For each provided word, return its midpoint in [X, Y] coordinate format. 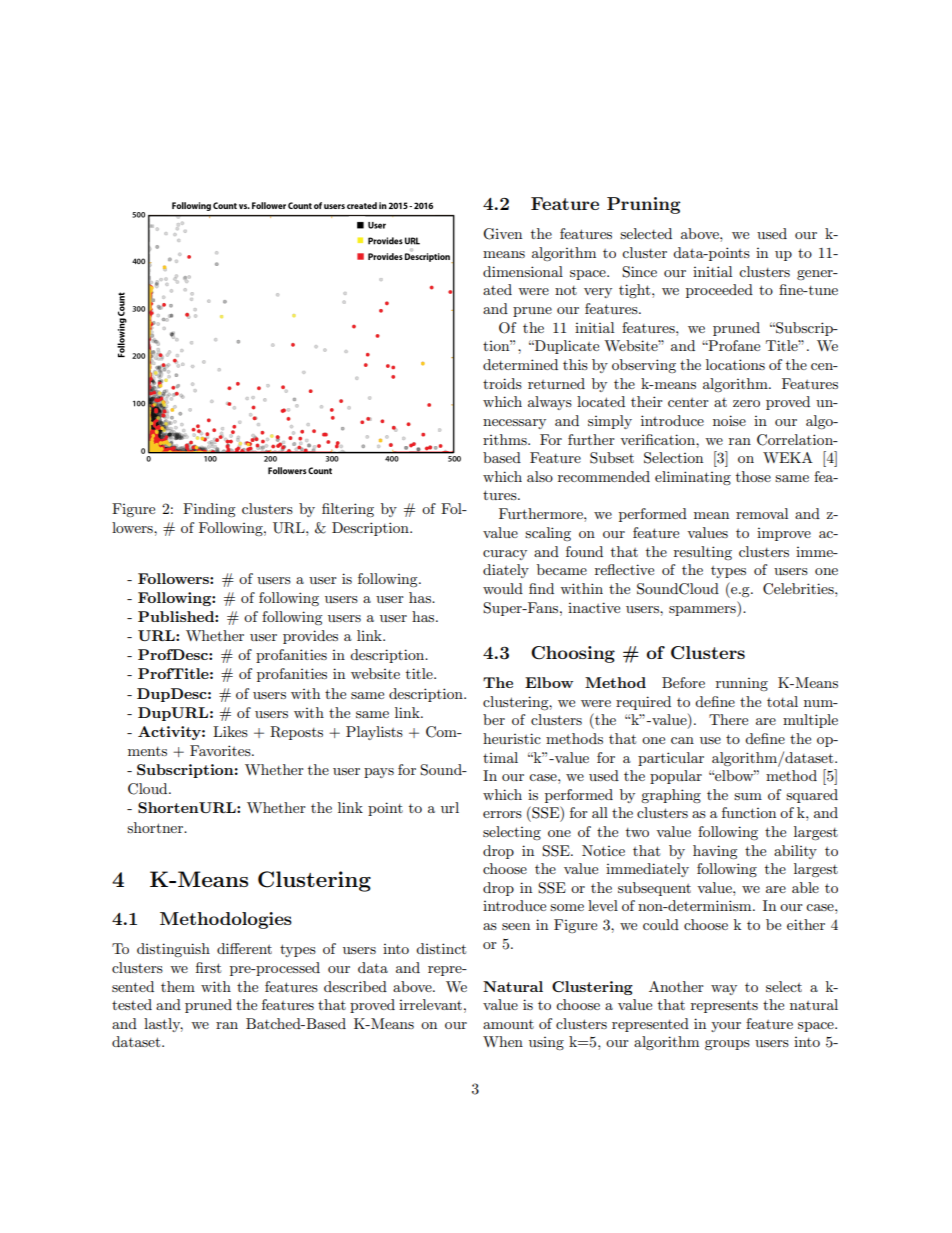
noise [729, 420]
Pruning [644, 205]
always [550, 403]
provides [310, 637]
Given [502, 234]
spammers [703, 611]
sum [748, 796]
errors [502, 814]
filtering [348, 510]
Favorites [221, 750]
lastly [163, 1025]
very [598, 293]
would [503, 588]
